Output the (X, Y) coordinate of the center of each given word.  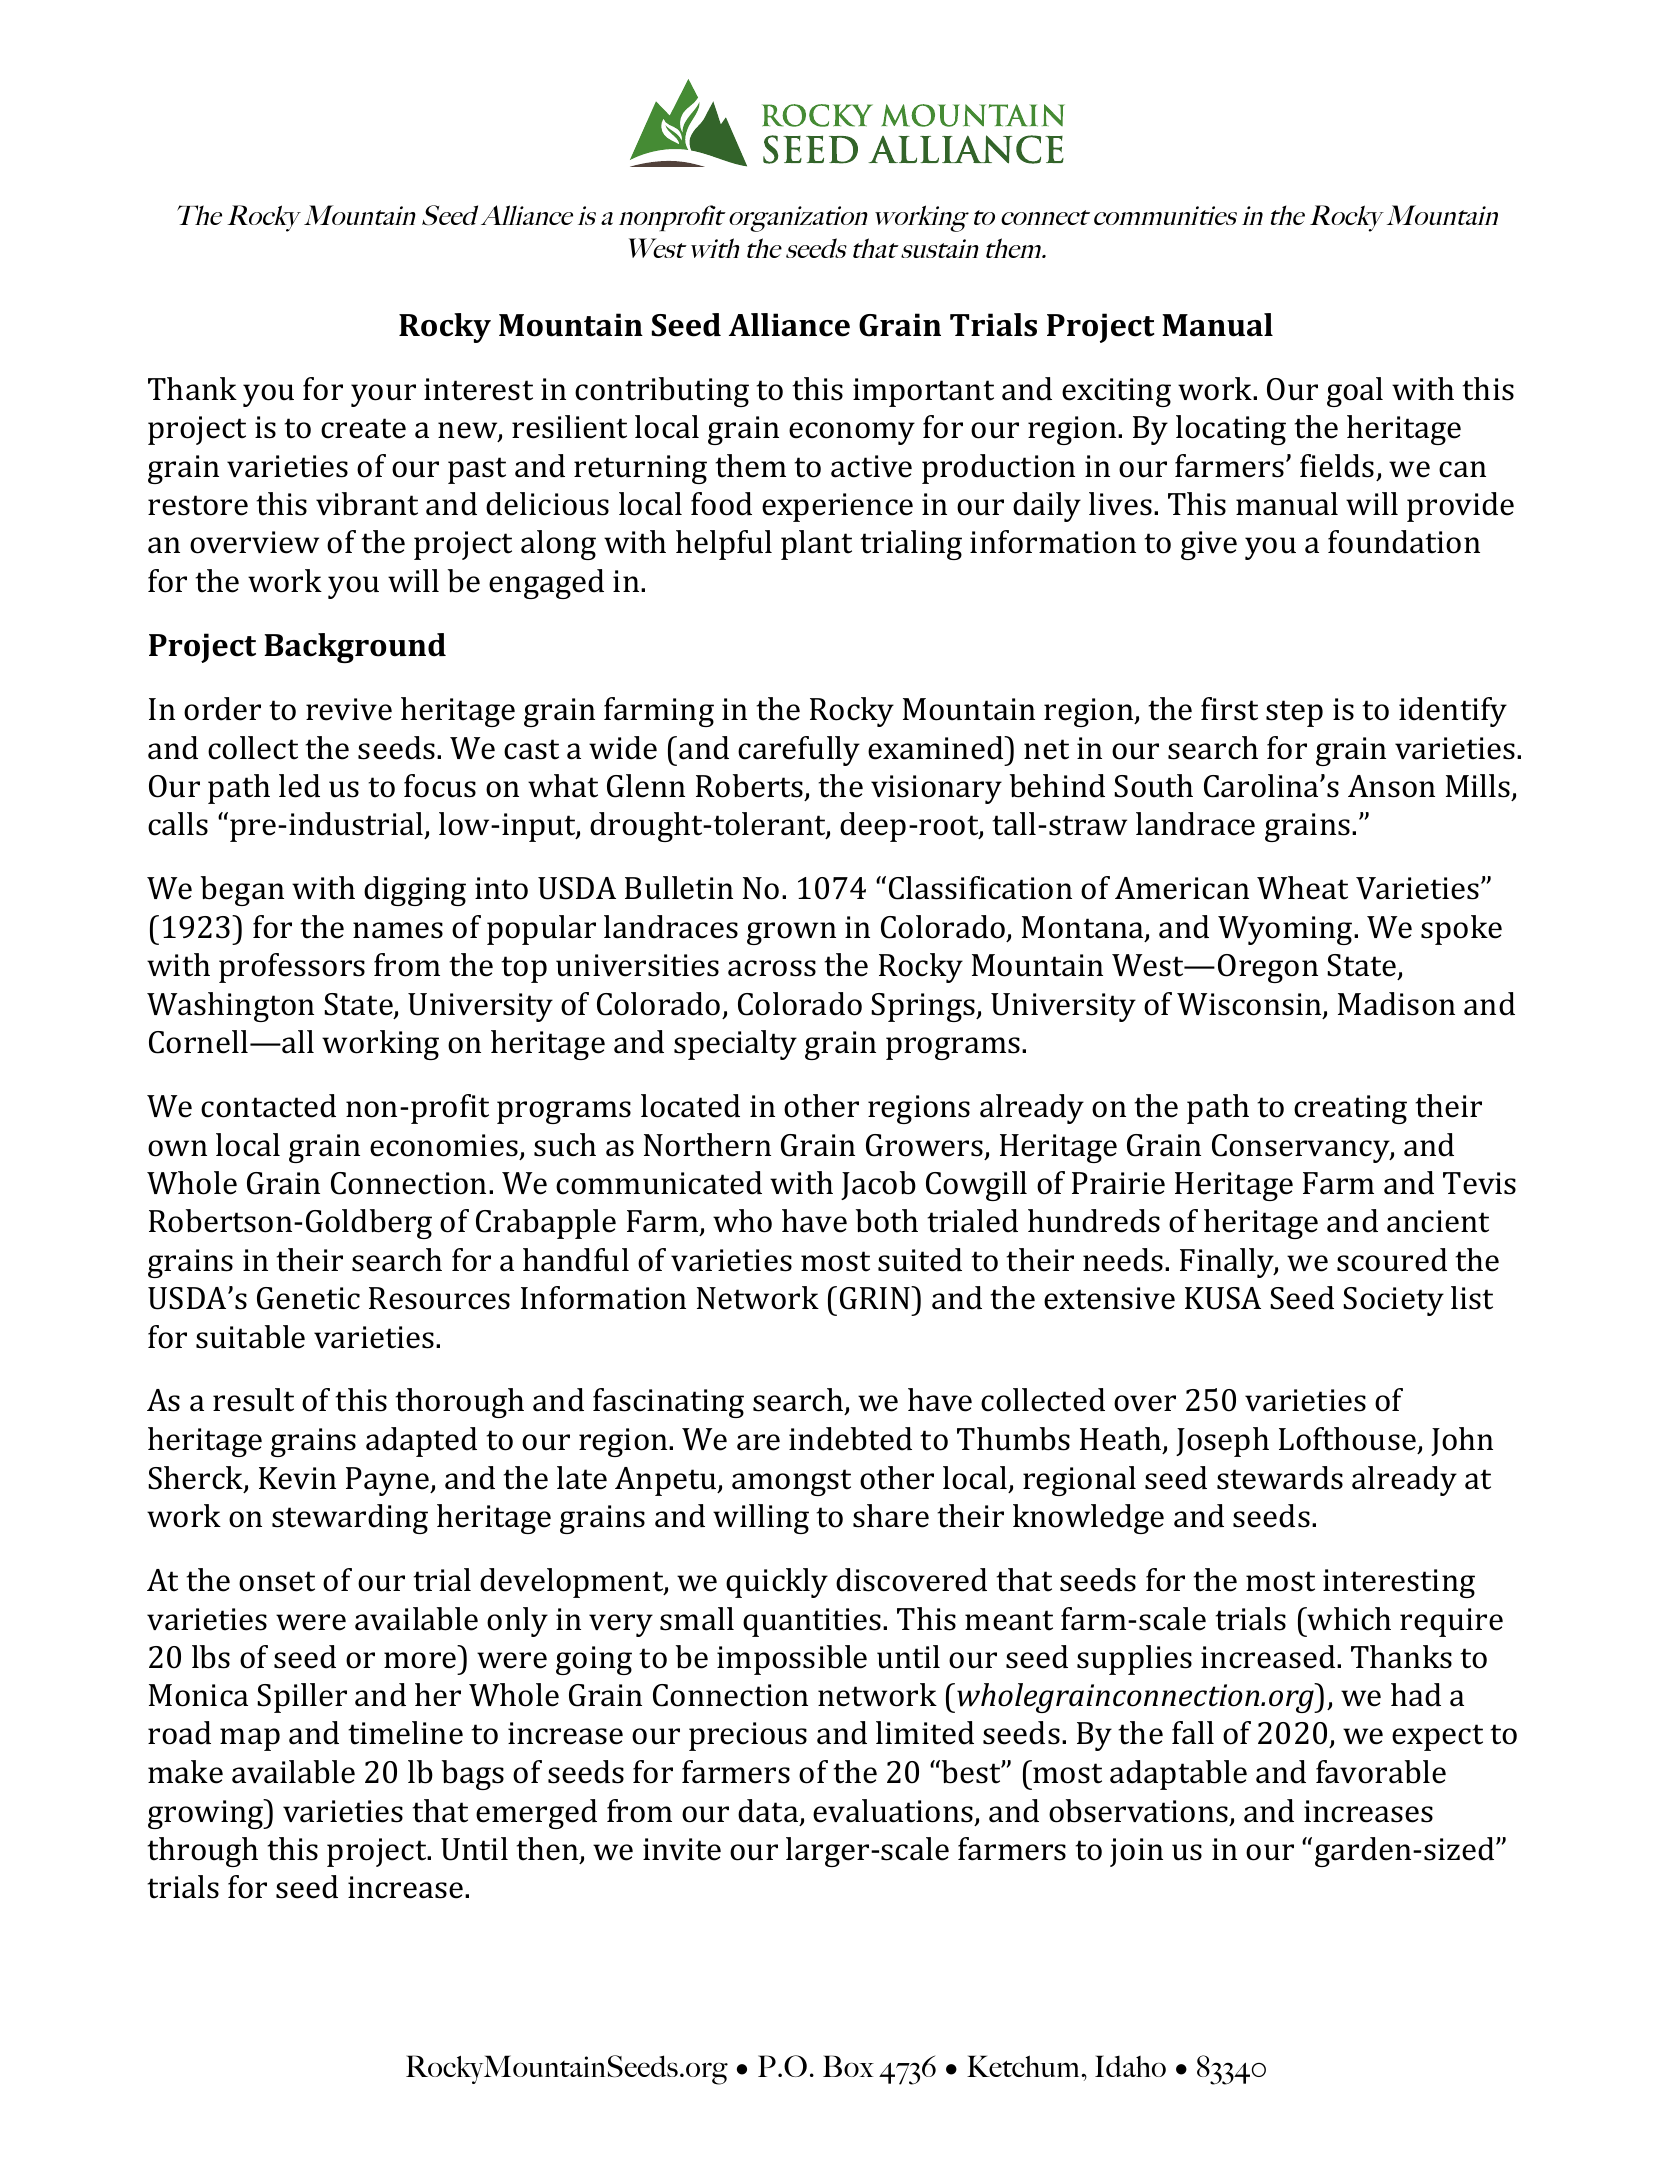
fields (1337, 466)
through (202, 1852)
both (887, 1221)
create (363, 428)
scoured (1392, 1260)
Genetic (308, 1298)
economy (852, 433)
